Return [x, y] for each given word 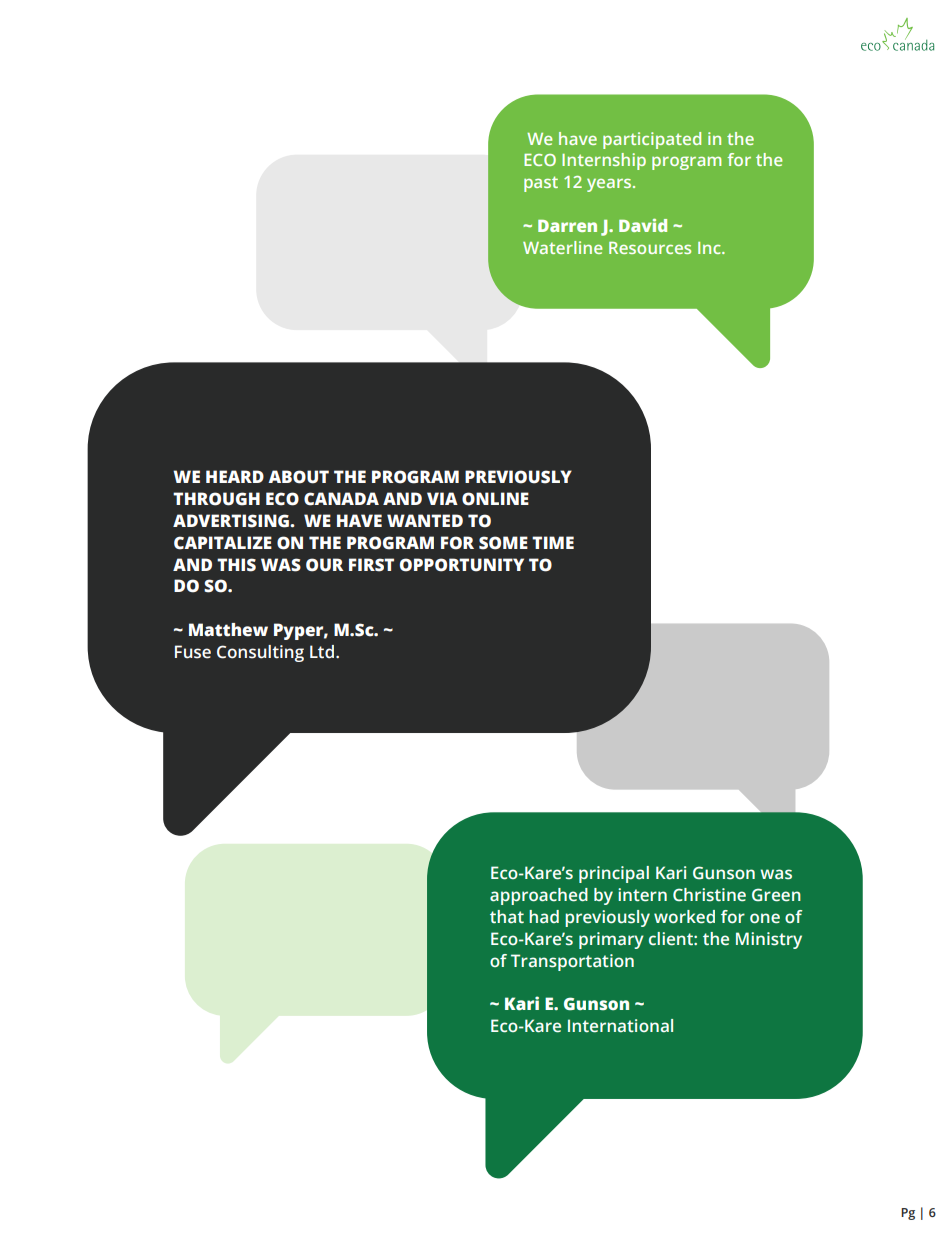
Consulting [260, 653]
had [544, 917]
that [507, 917]
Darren [567, 226]
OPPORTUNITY [462, 565]
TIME [553, 542]
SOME [503, 543]
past [541, 184]
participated [652, 140]
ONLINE [495, 499]
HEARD [235, 476]
